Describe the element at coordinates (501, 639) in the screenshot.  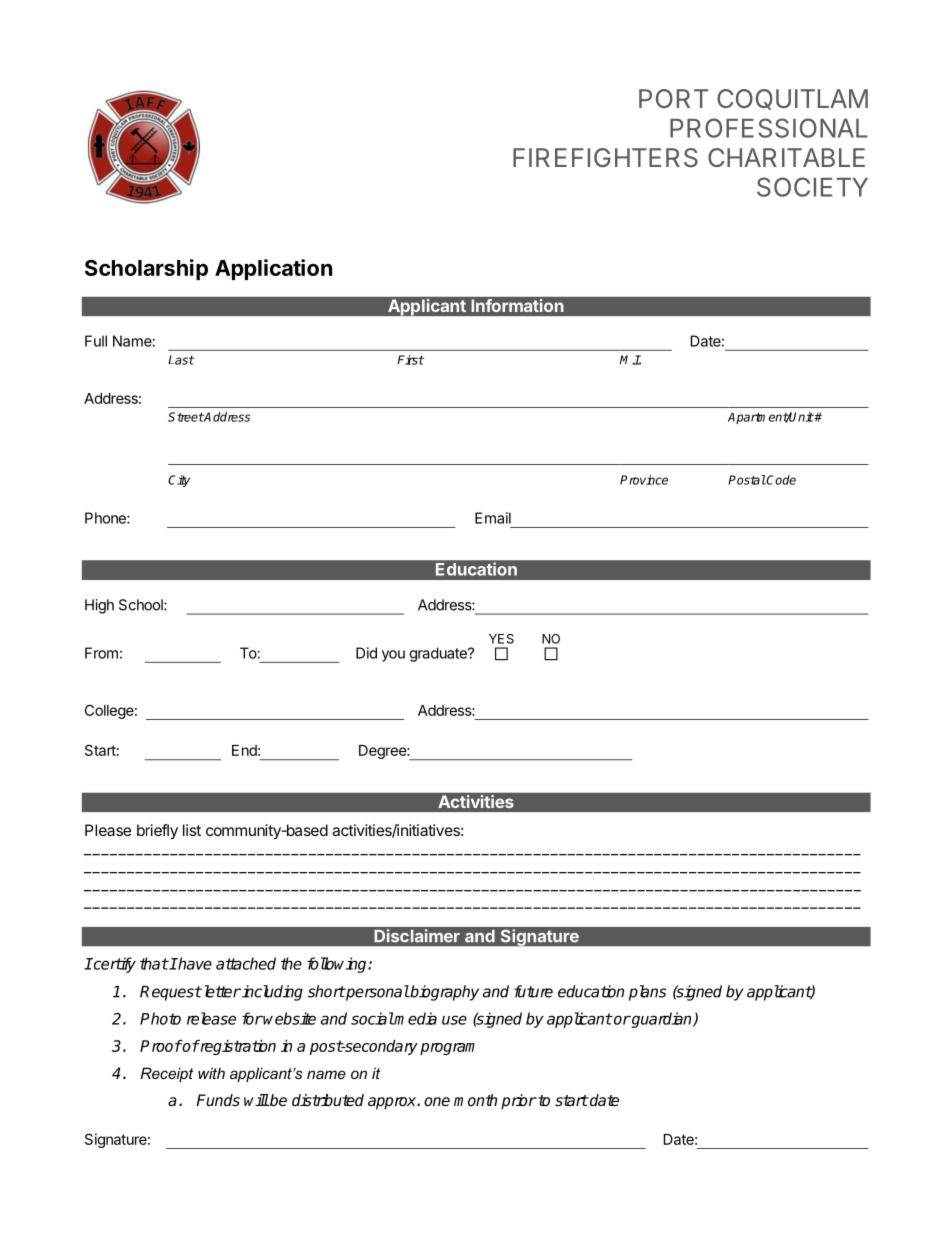
I see `YES` at that location.
